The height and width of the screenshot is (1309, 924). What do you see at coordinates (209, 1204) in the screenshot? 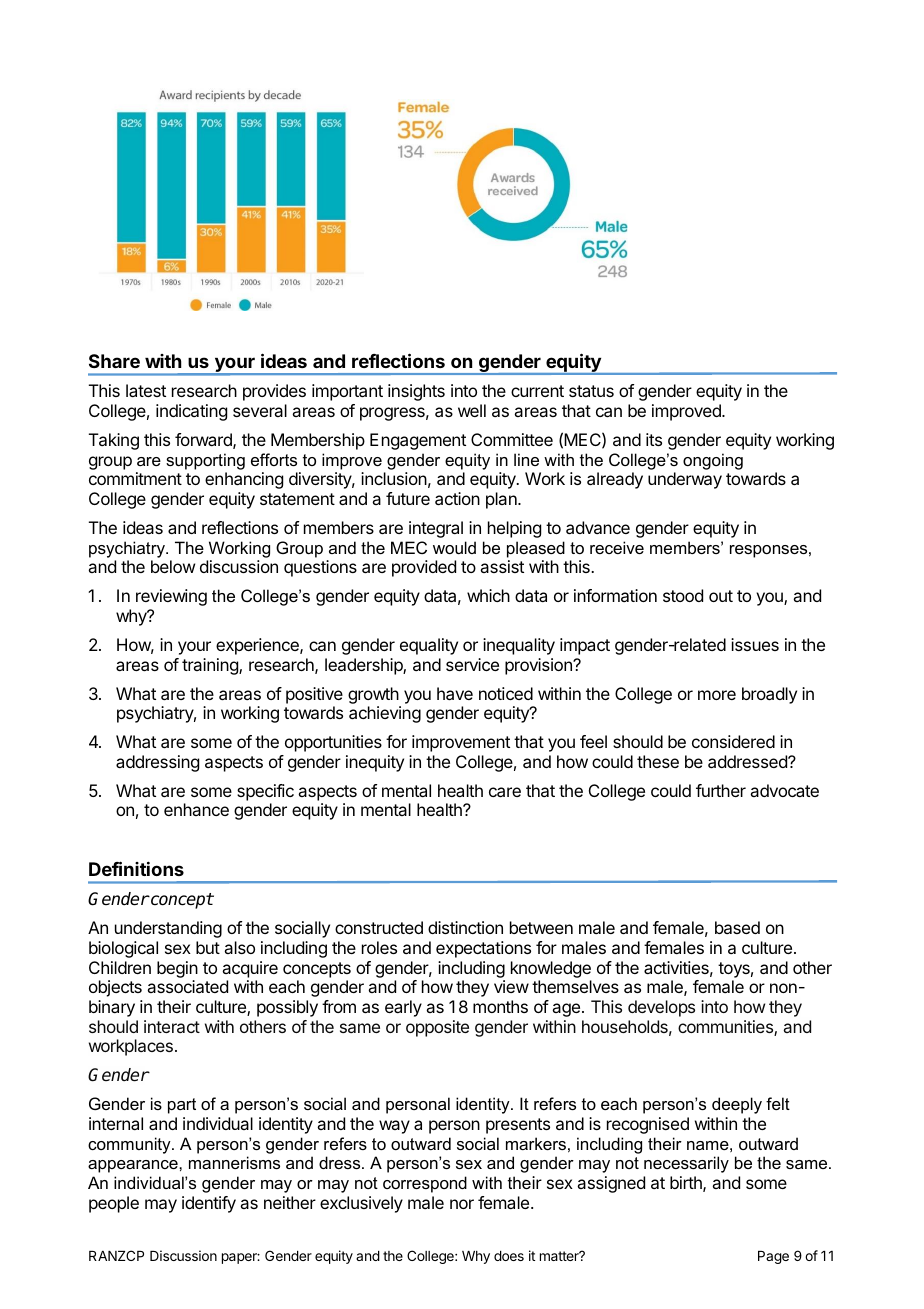
I see `identify` at bounding box center [209, 1204].
